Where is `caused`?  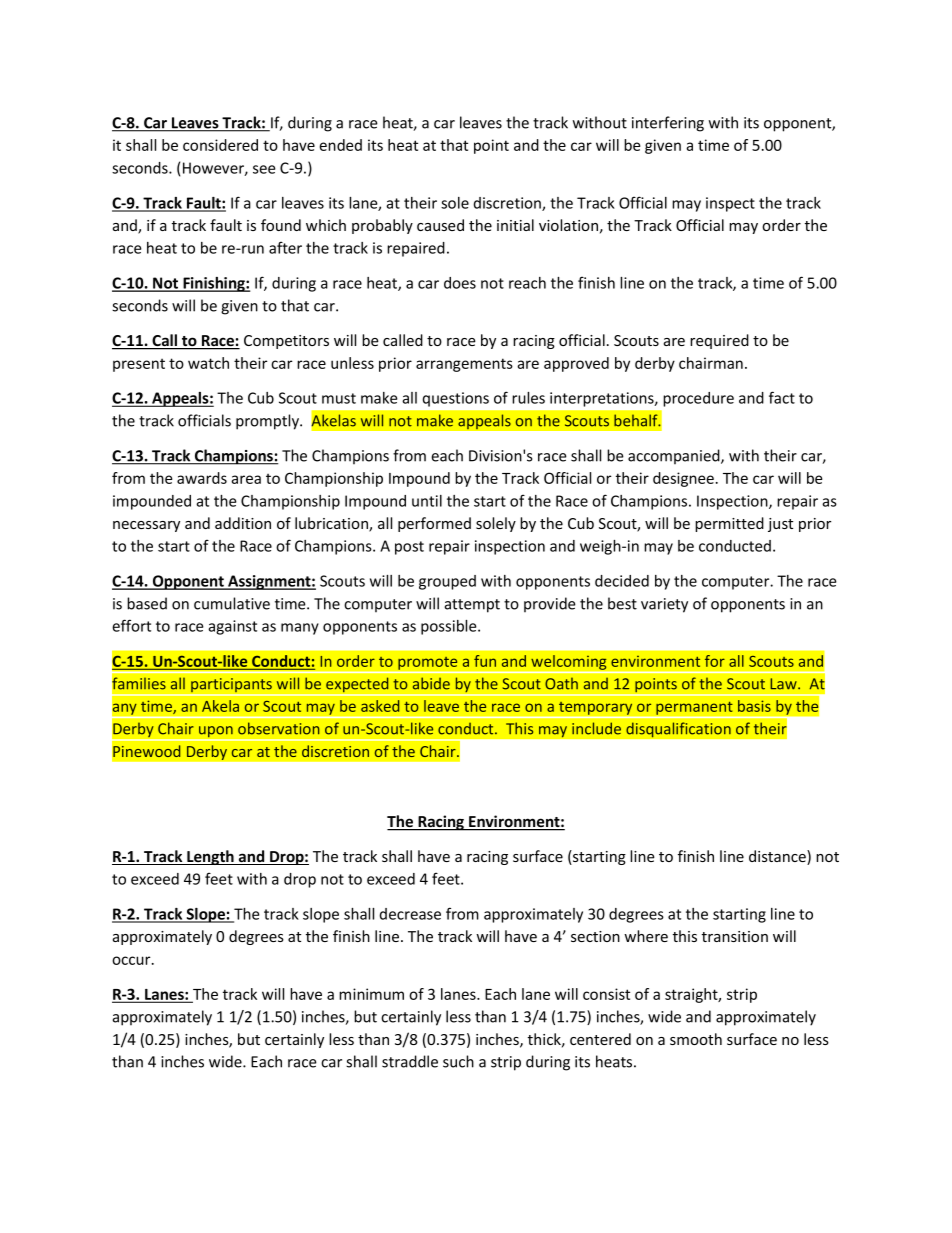 caused is located at coordinates (440, 225).
